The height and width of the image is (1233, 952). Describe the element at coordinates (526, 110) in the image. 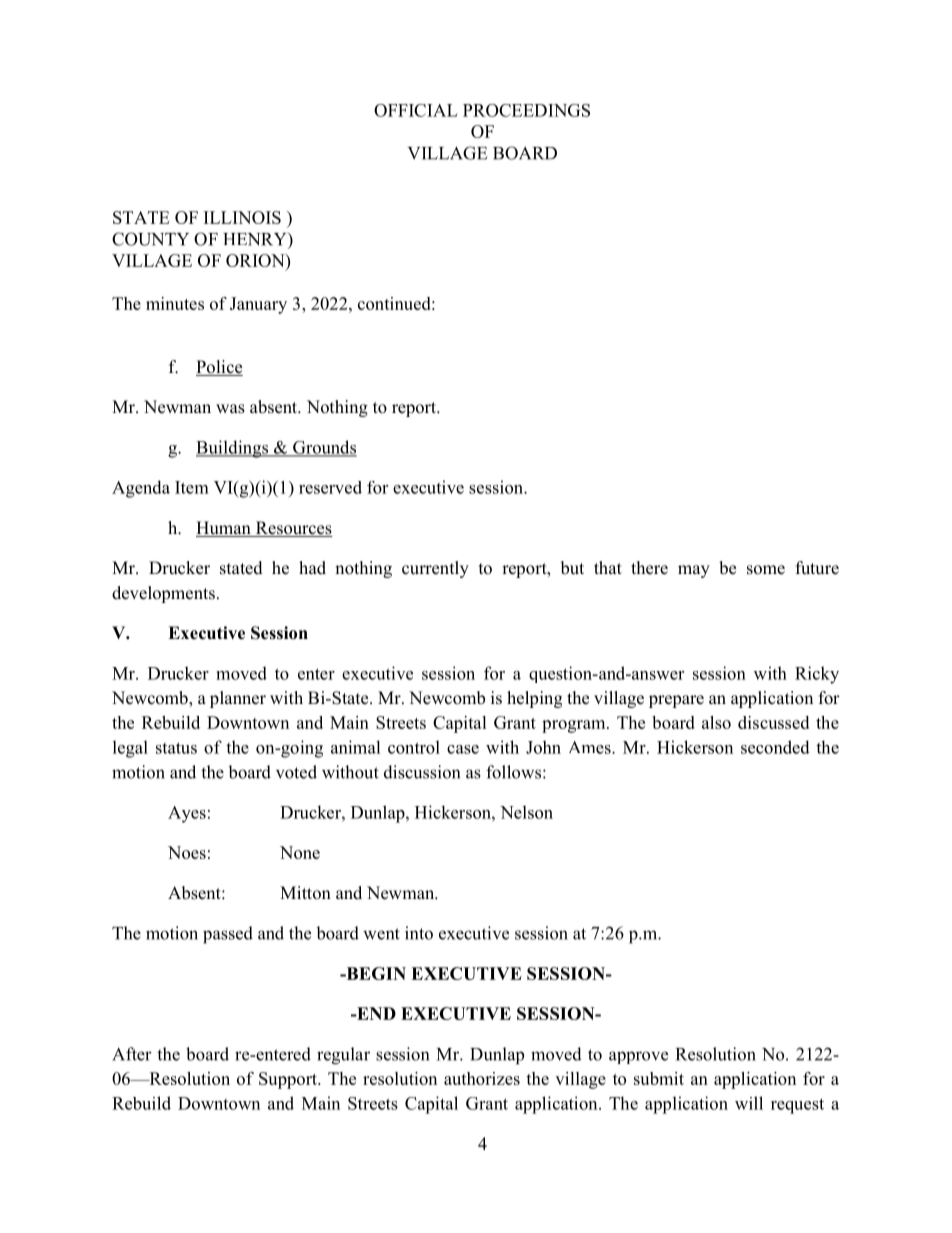

I see `PROCEEDINGS` at that location.
